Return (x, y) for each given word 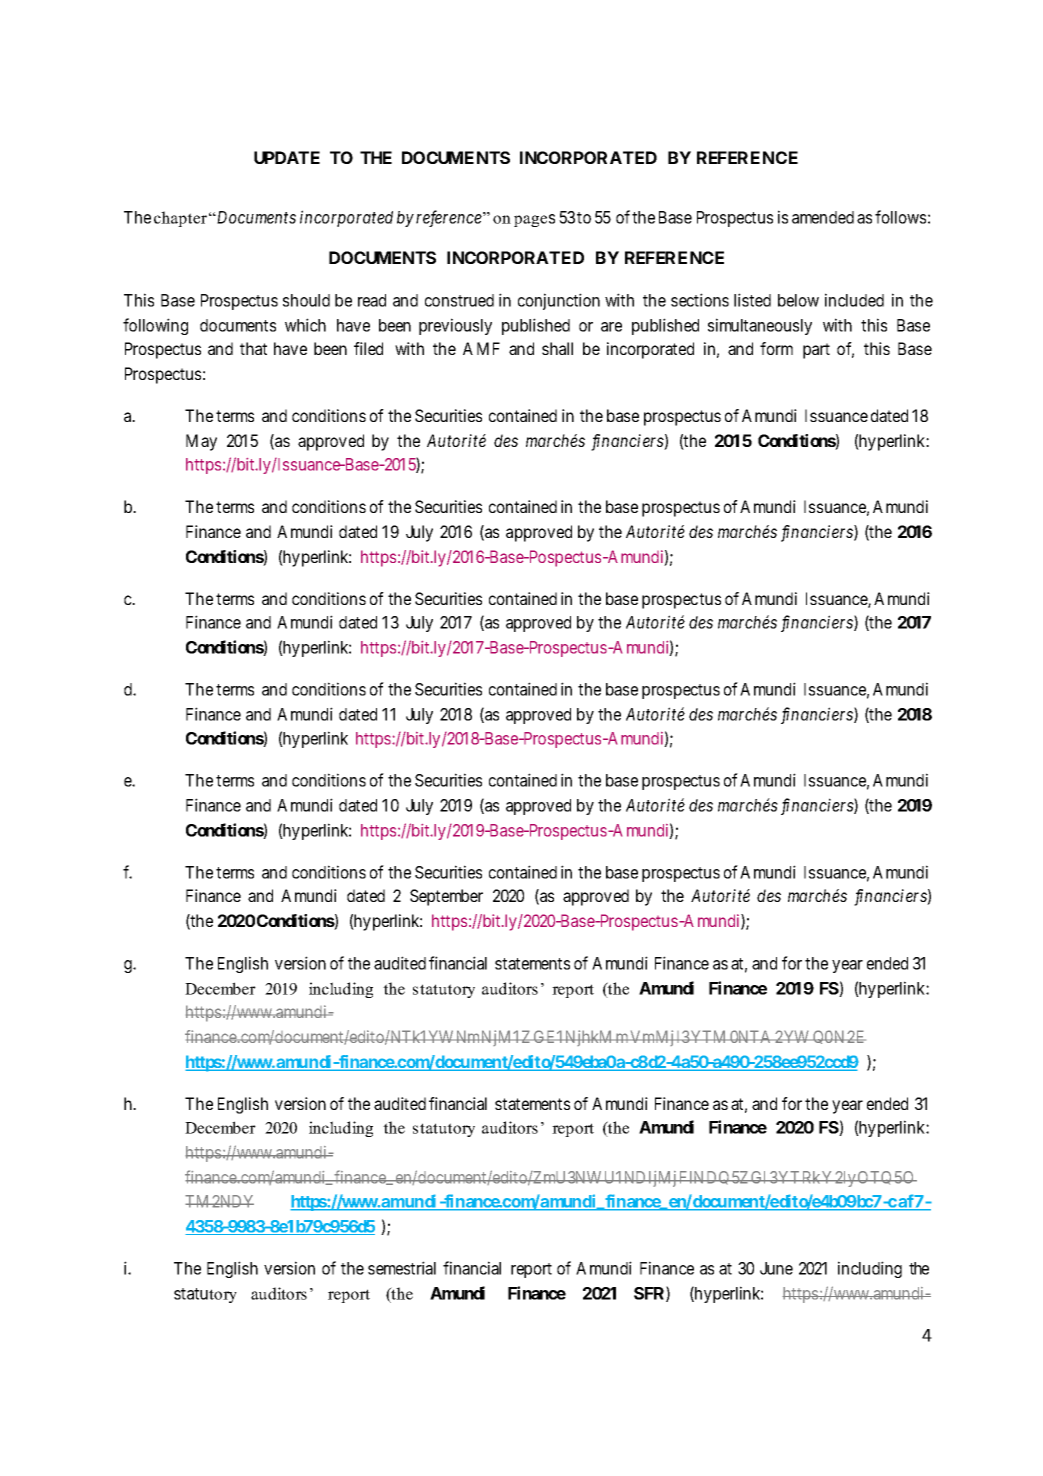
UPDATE (287, 157)
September (446, 897)
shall (557, 348)
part (816, 351)
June (776, 1268)
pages (534, 220)
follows (900, 217)
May (201, 442)
